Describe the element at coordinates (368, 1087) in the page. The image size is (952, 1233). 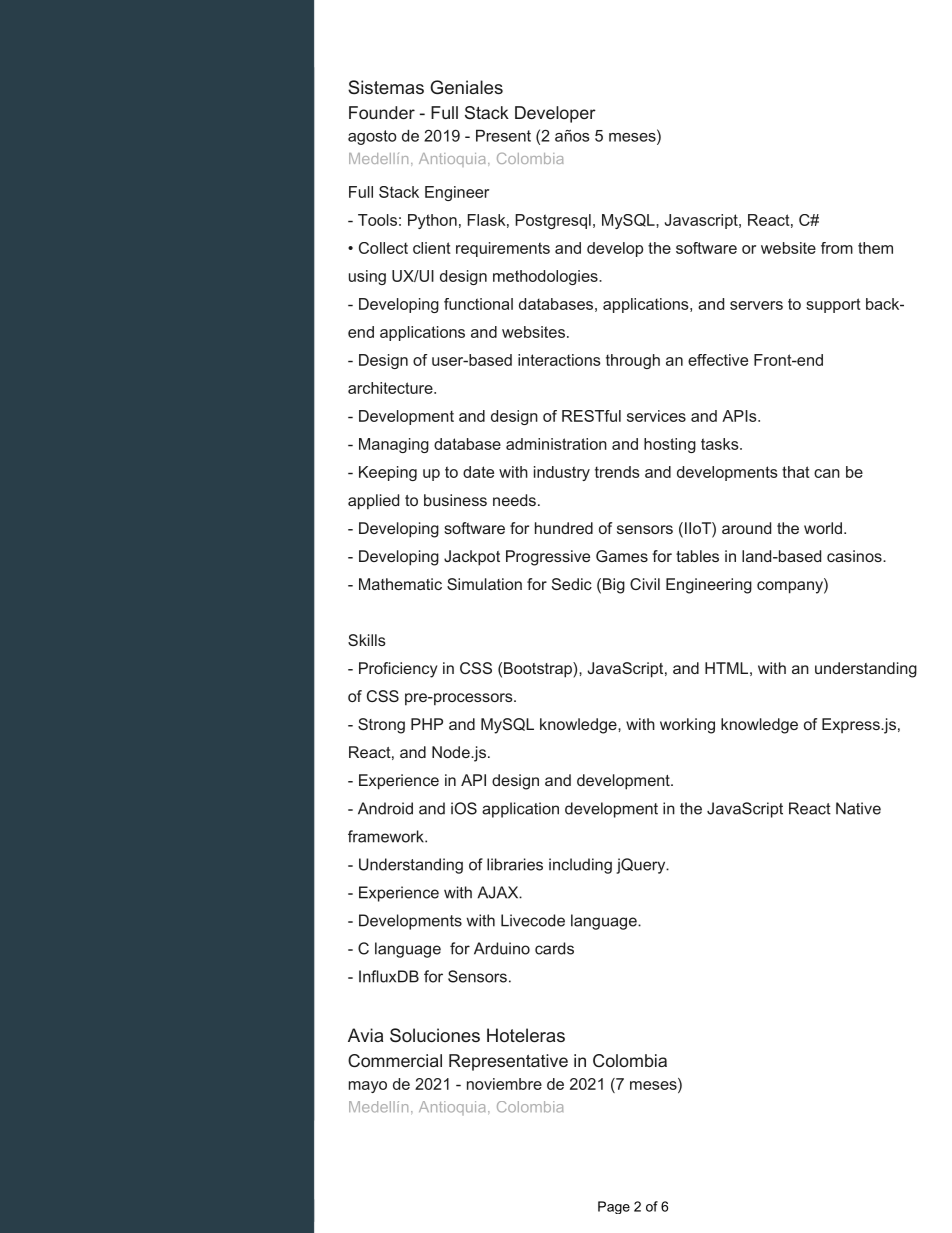
I see `mayo` at that location.
